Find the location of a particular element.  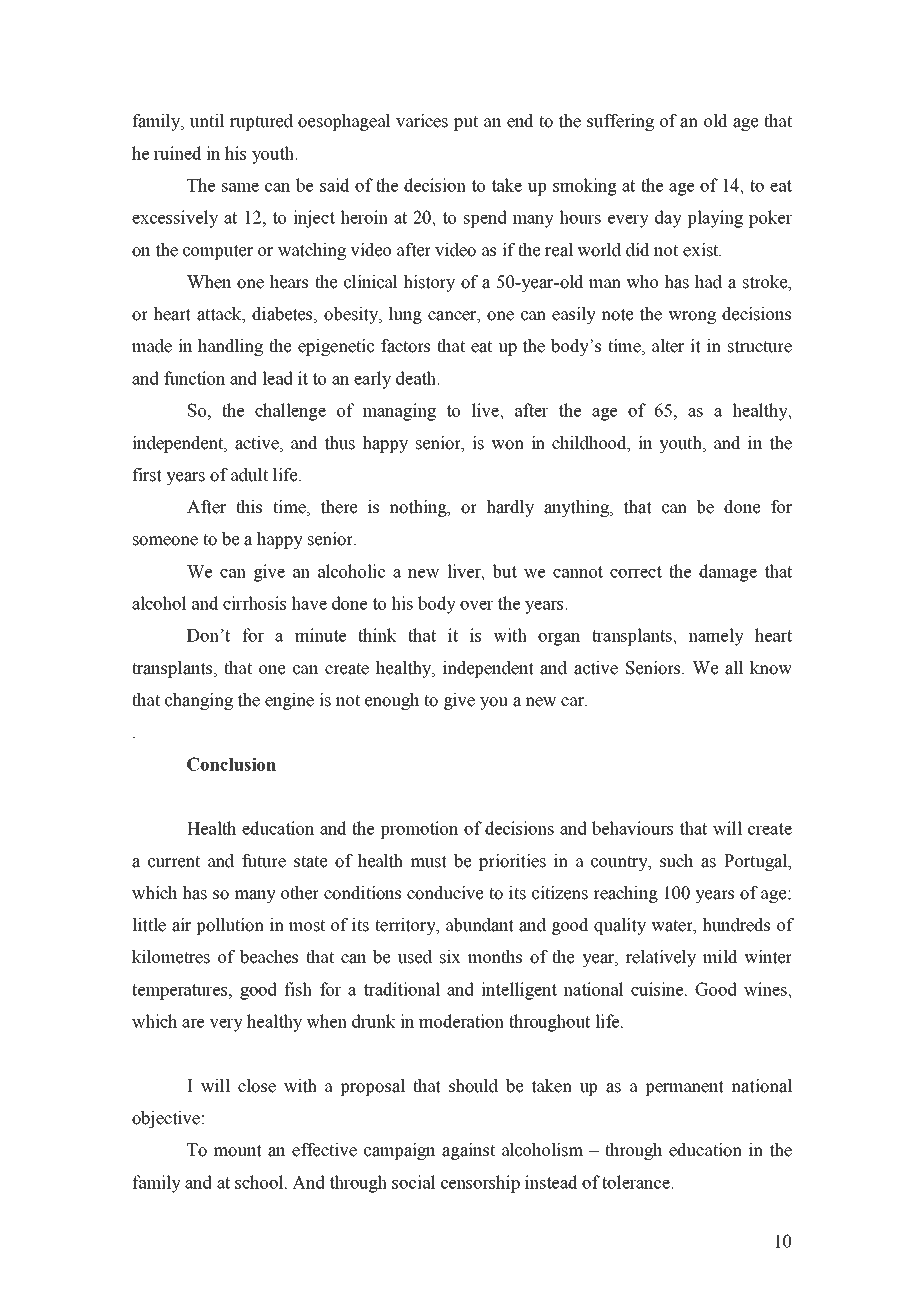

death is located at coordinates (417, 378).
